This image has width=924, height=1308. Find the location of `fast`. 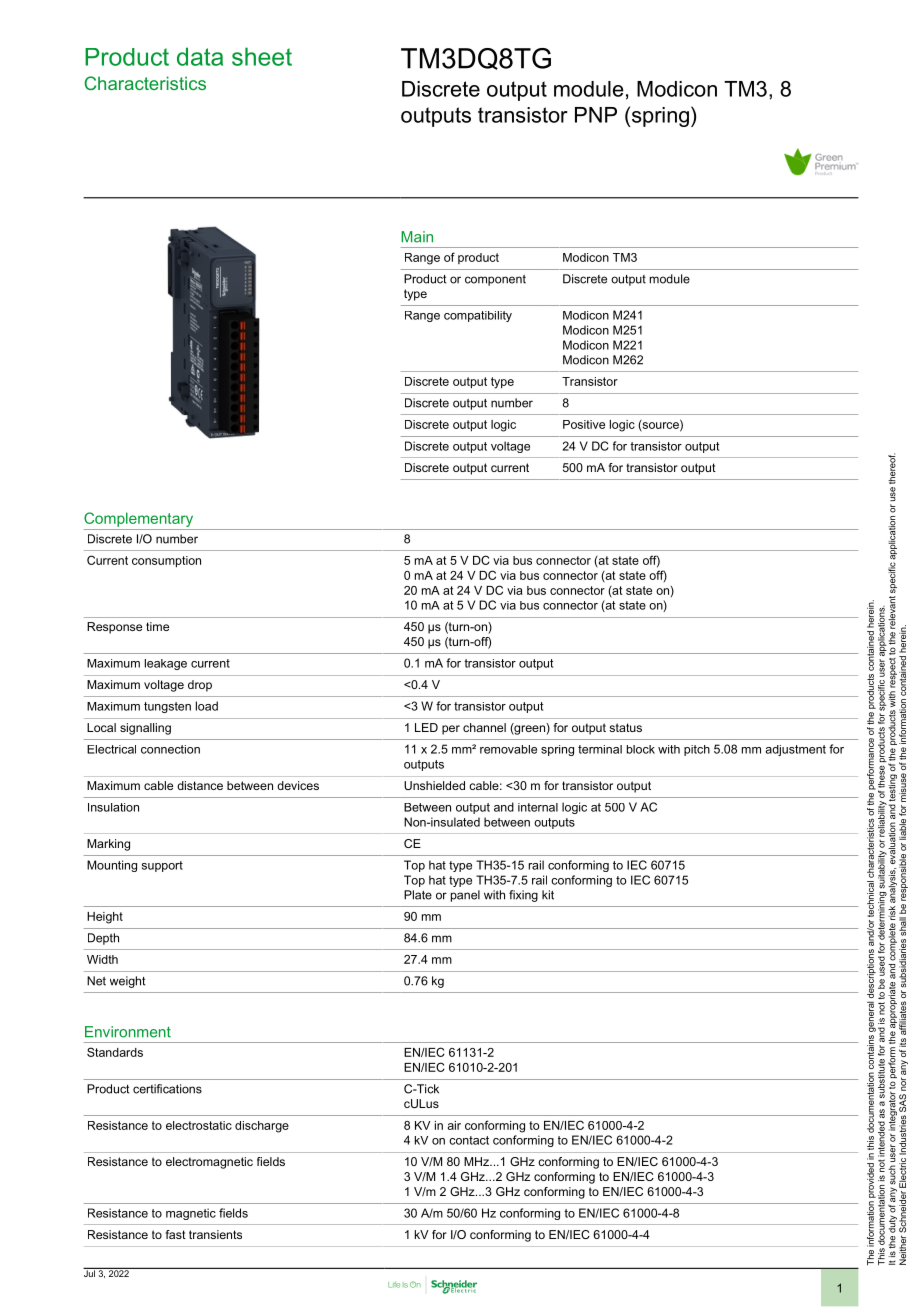

fast is located at coordinates (176, 1234).
